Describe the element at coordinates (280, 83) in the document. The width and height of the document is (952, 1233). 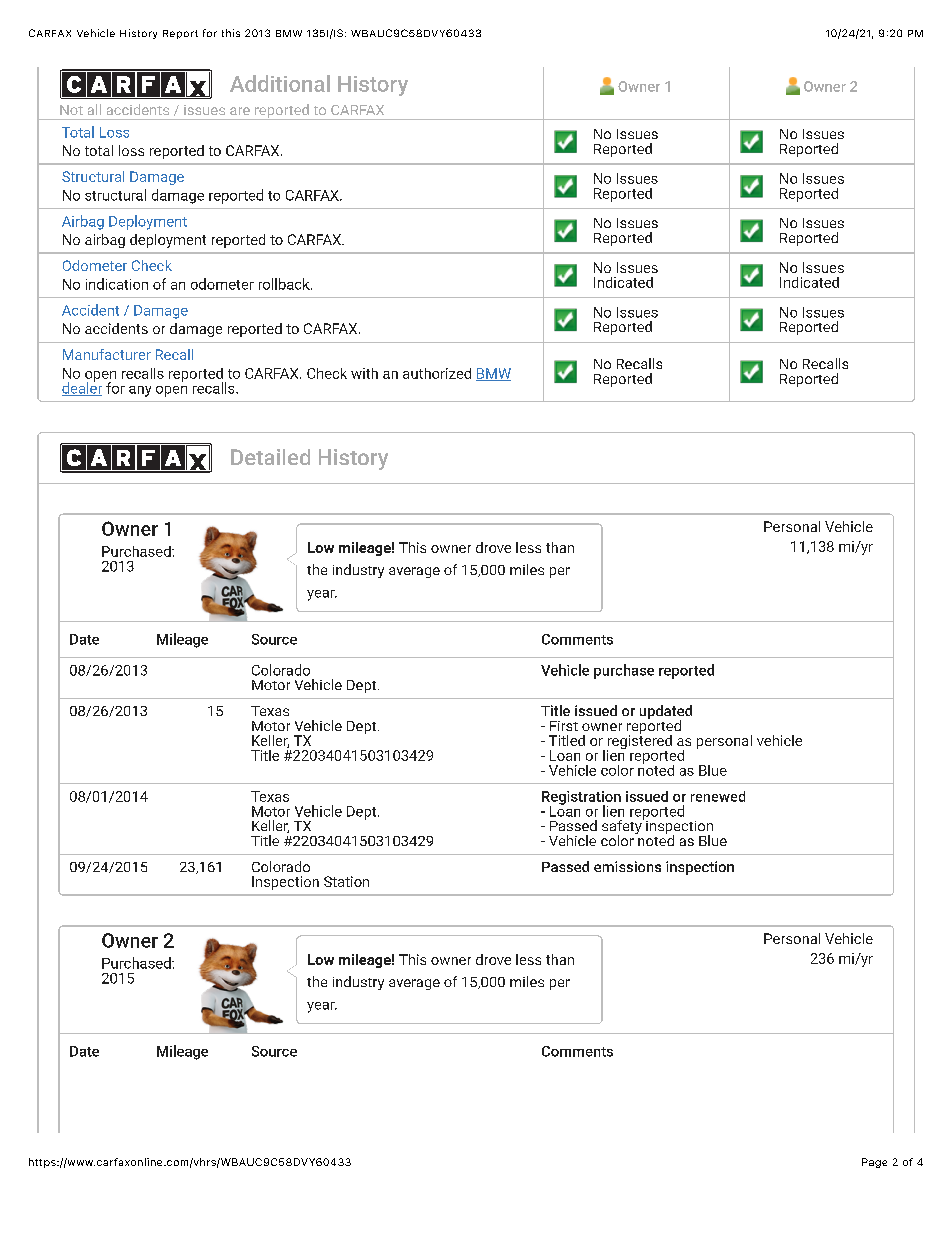
I see `Additional` at that location.
